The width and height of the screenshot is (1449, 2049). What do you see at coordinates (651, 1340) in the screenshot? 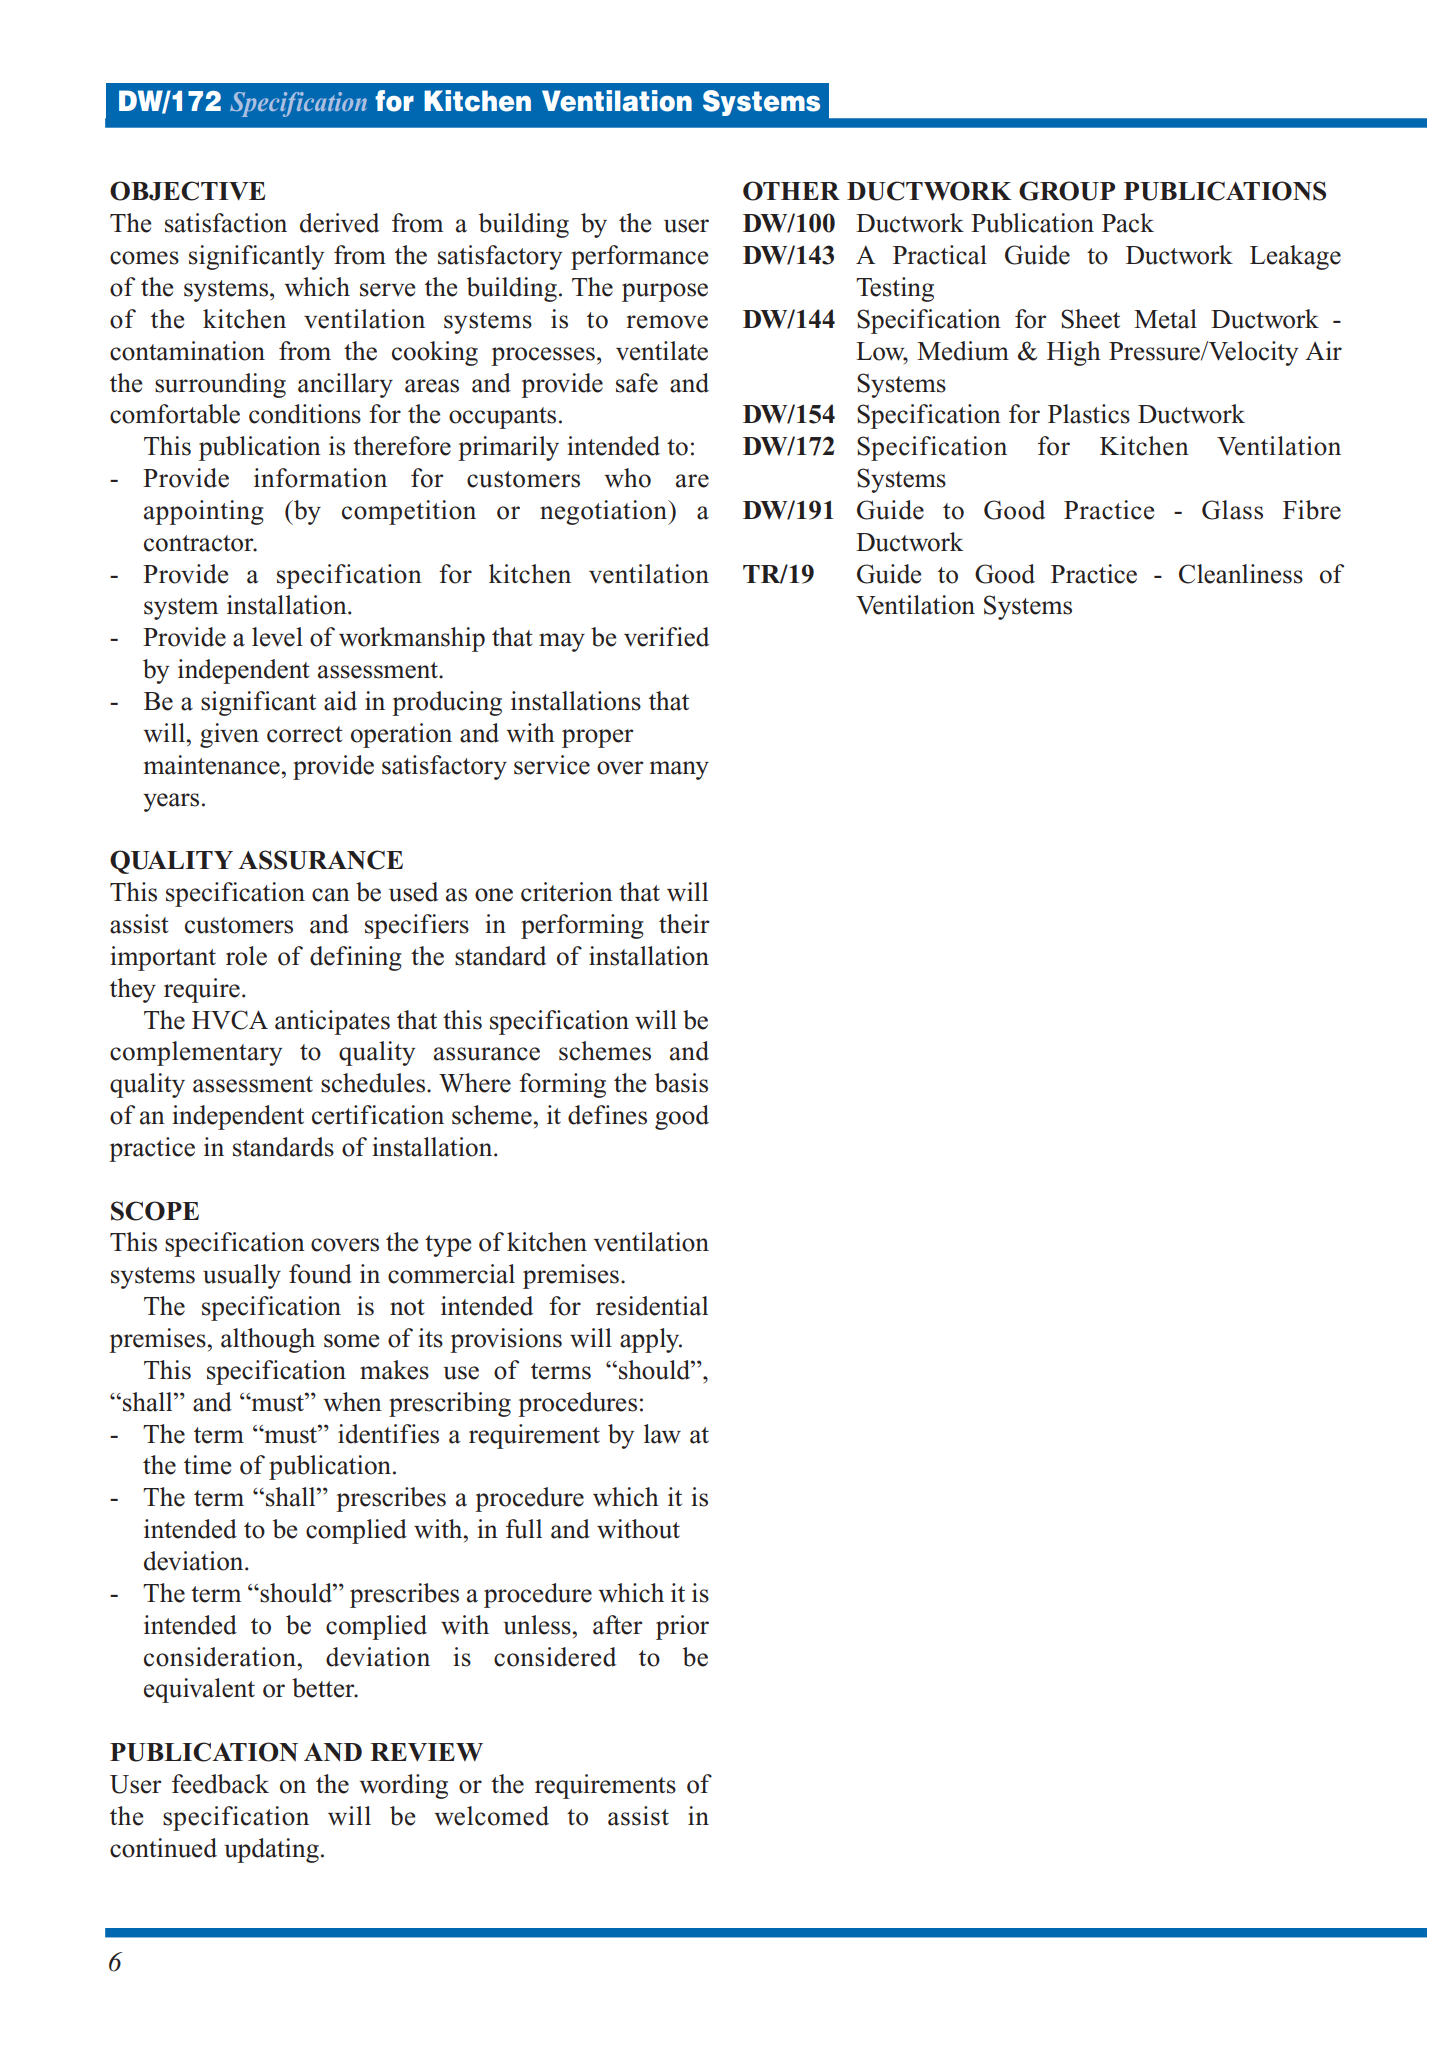
I see `apply` at bounding box center [651, 1340].
